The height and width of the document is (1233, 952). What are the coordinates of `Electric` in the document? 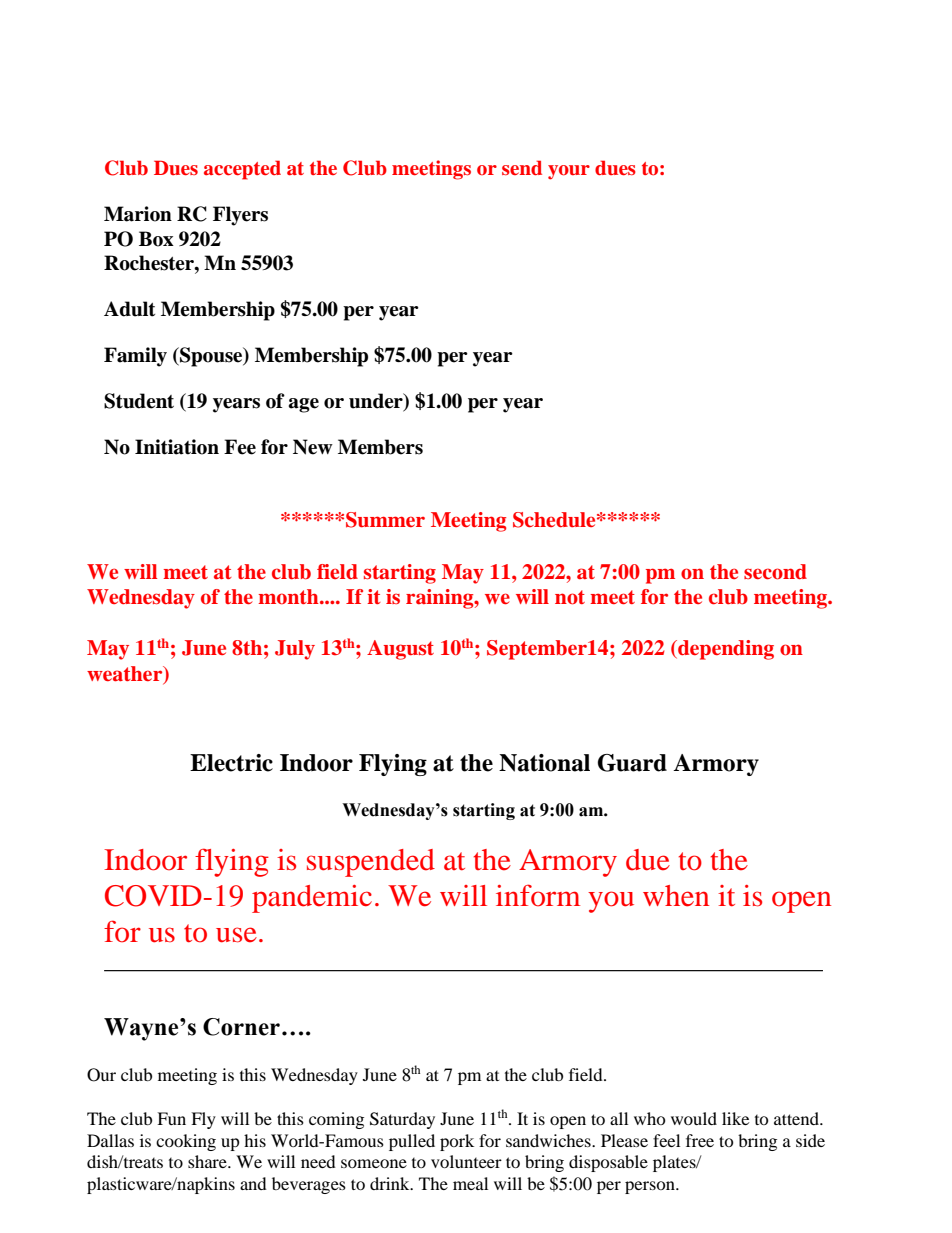 It's located at (231, 763).
